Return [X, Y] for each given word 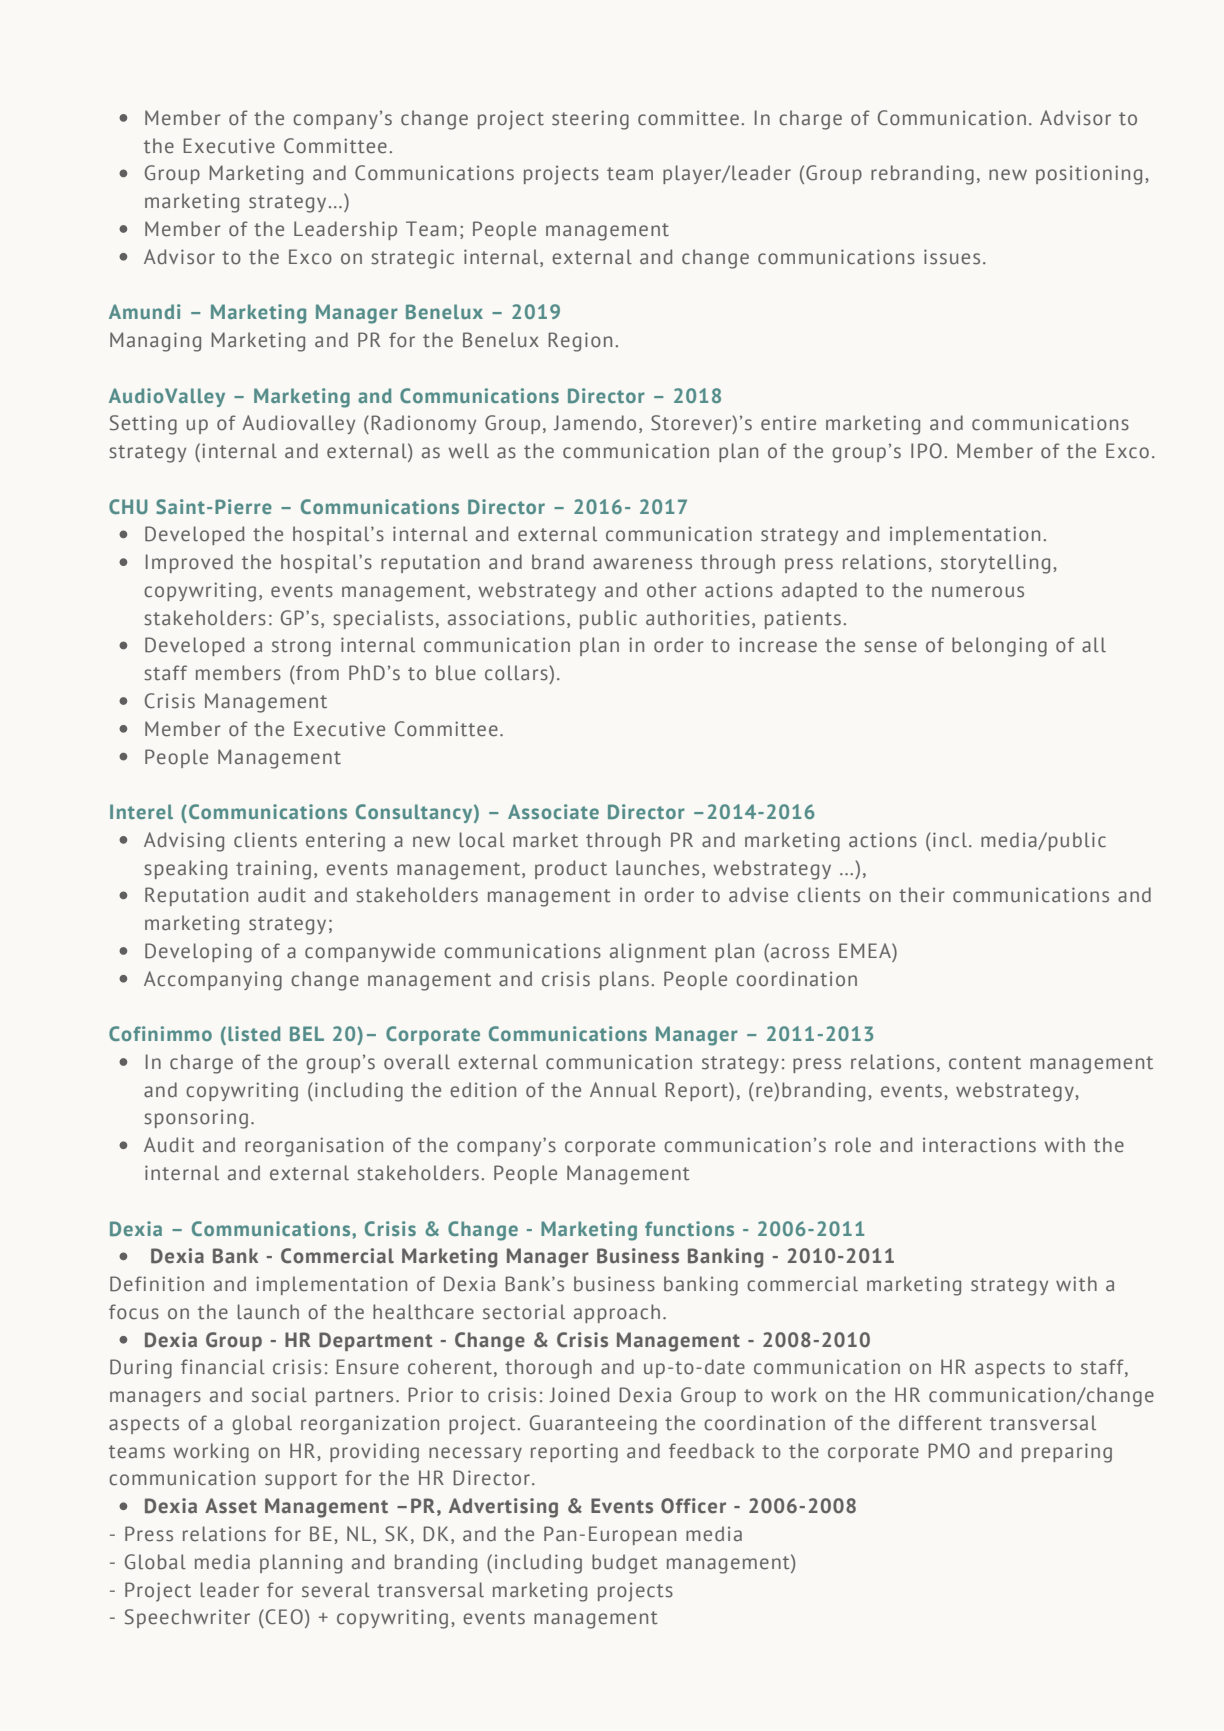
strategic [412, 259]
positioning [1089, 175]
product [571, 869]
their [922, 895]
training [273, 870]
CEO [284, 1617]
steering [590, 120]
